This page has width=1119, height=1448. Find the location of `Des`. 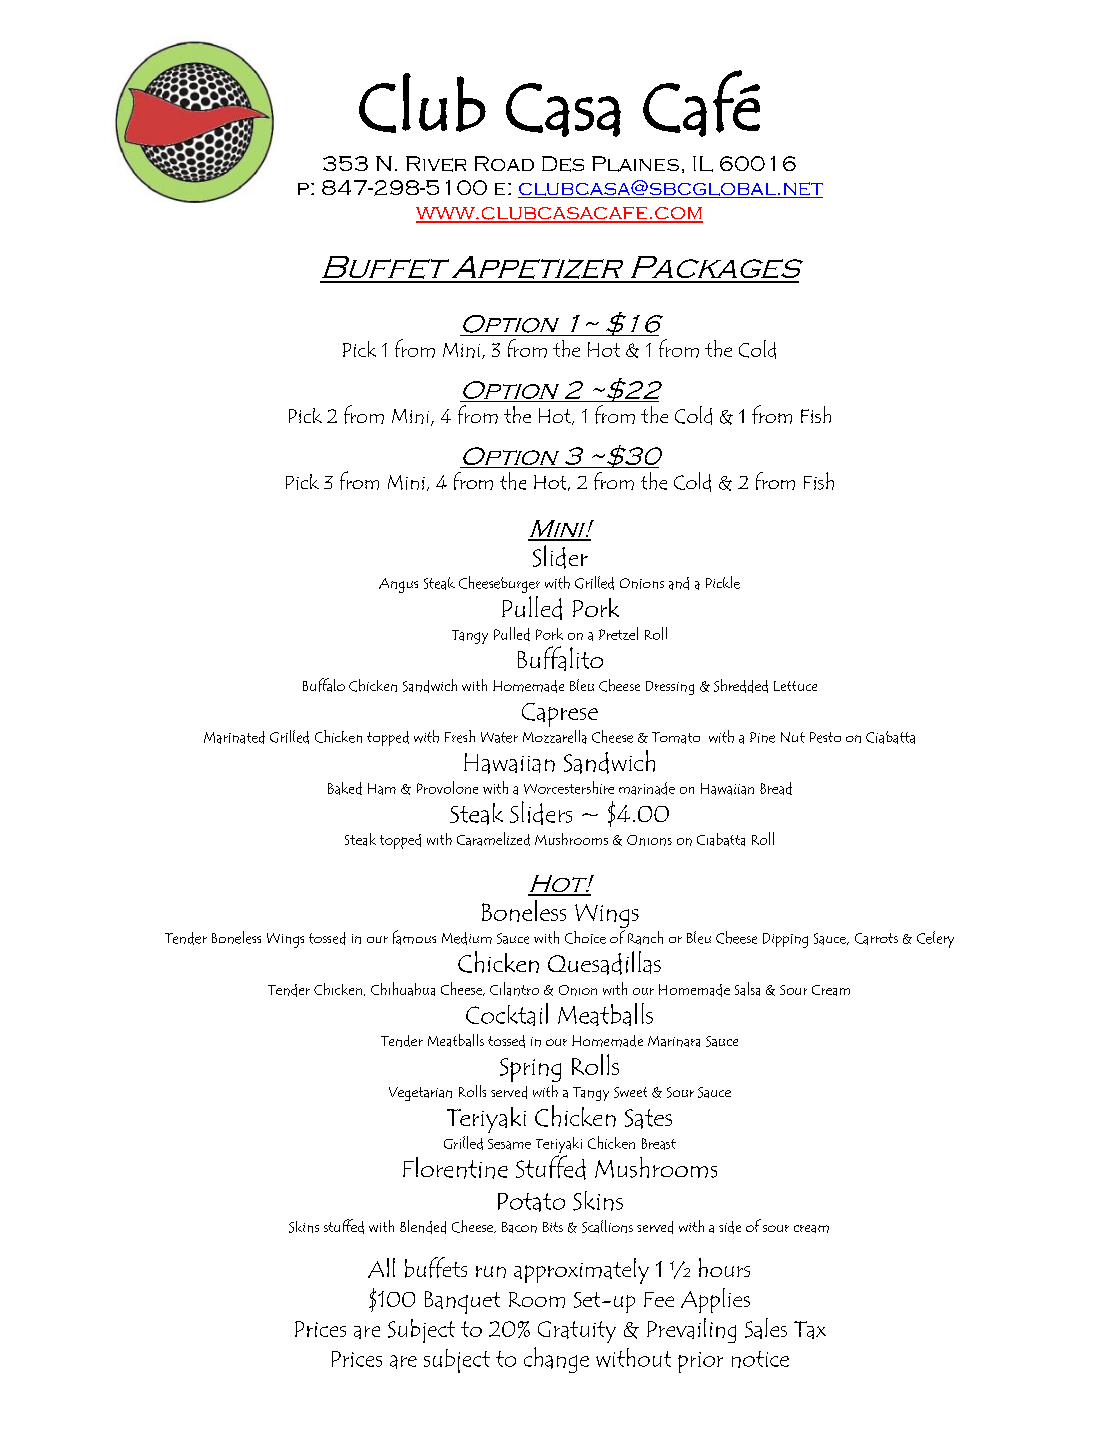

Des is located at coordinates (563, 164).
